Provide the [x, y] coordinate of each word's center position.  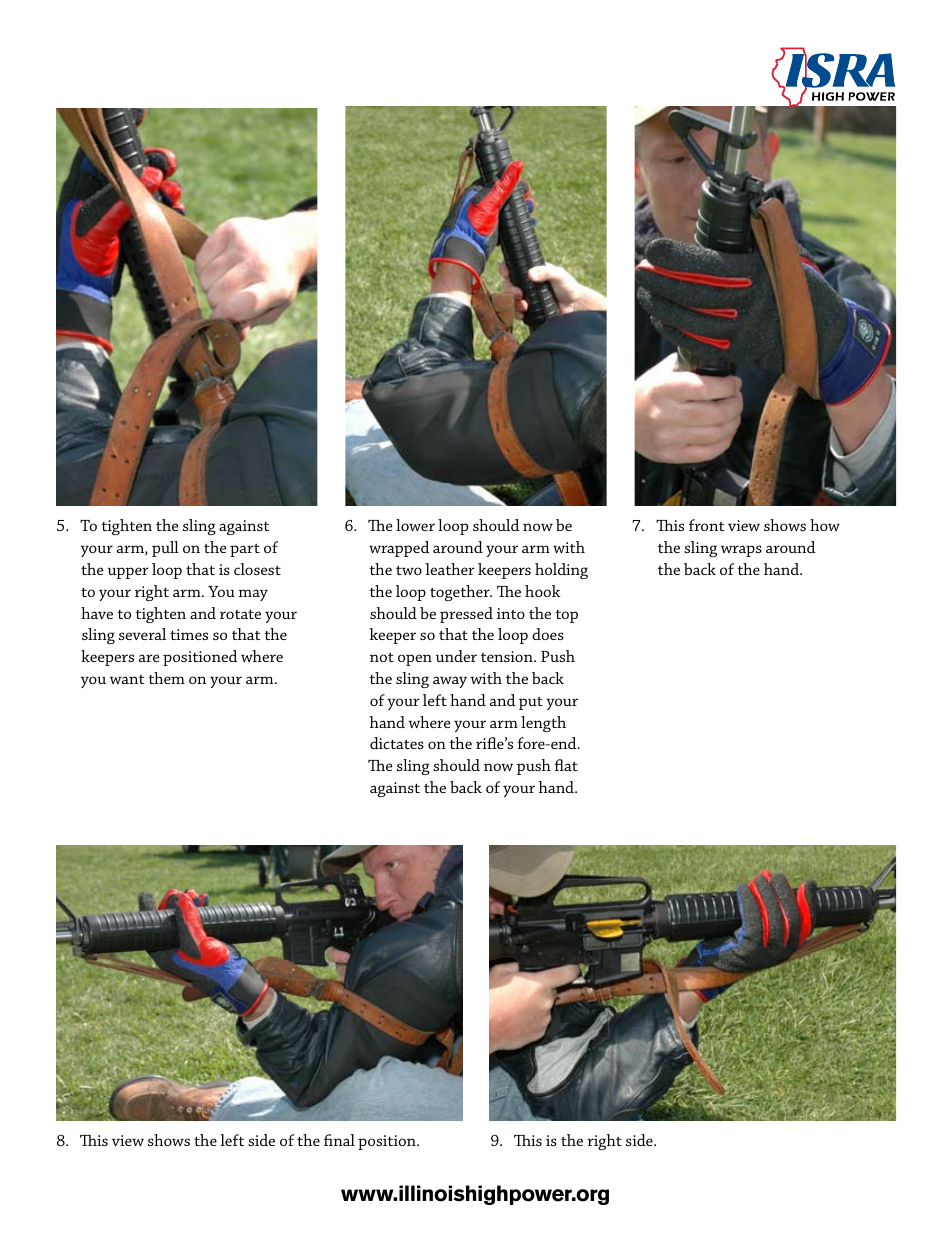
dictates [397, 743]
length [543, 724]
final [339, 1140]
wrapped [399, 549]
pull [165, 549]
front [707, 525]
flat [566, 765]
